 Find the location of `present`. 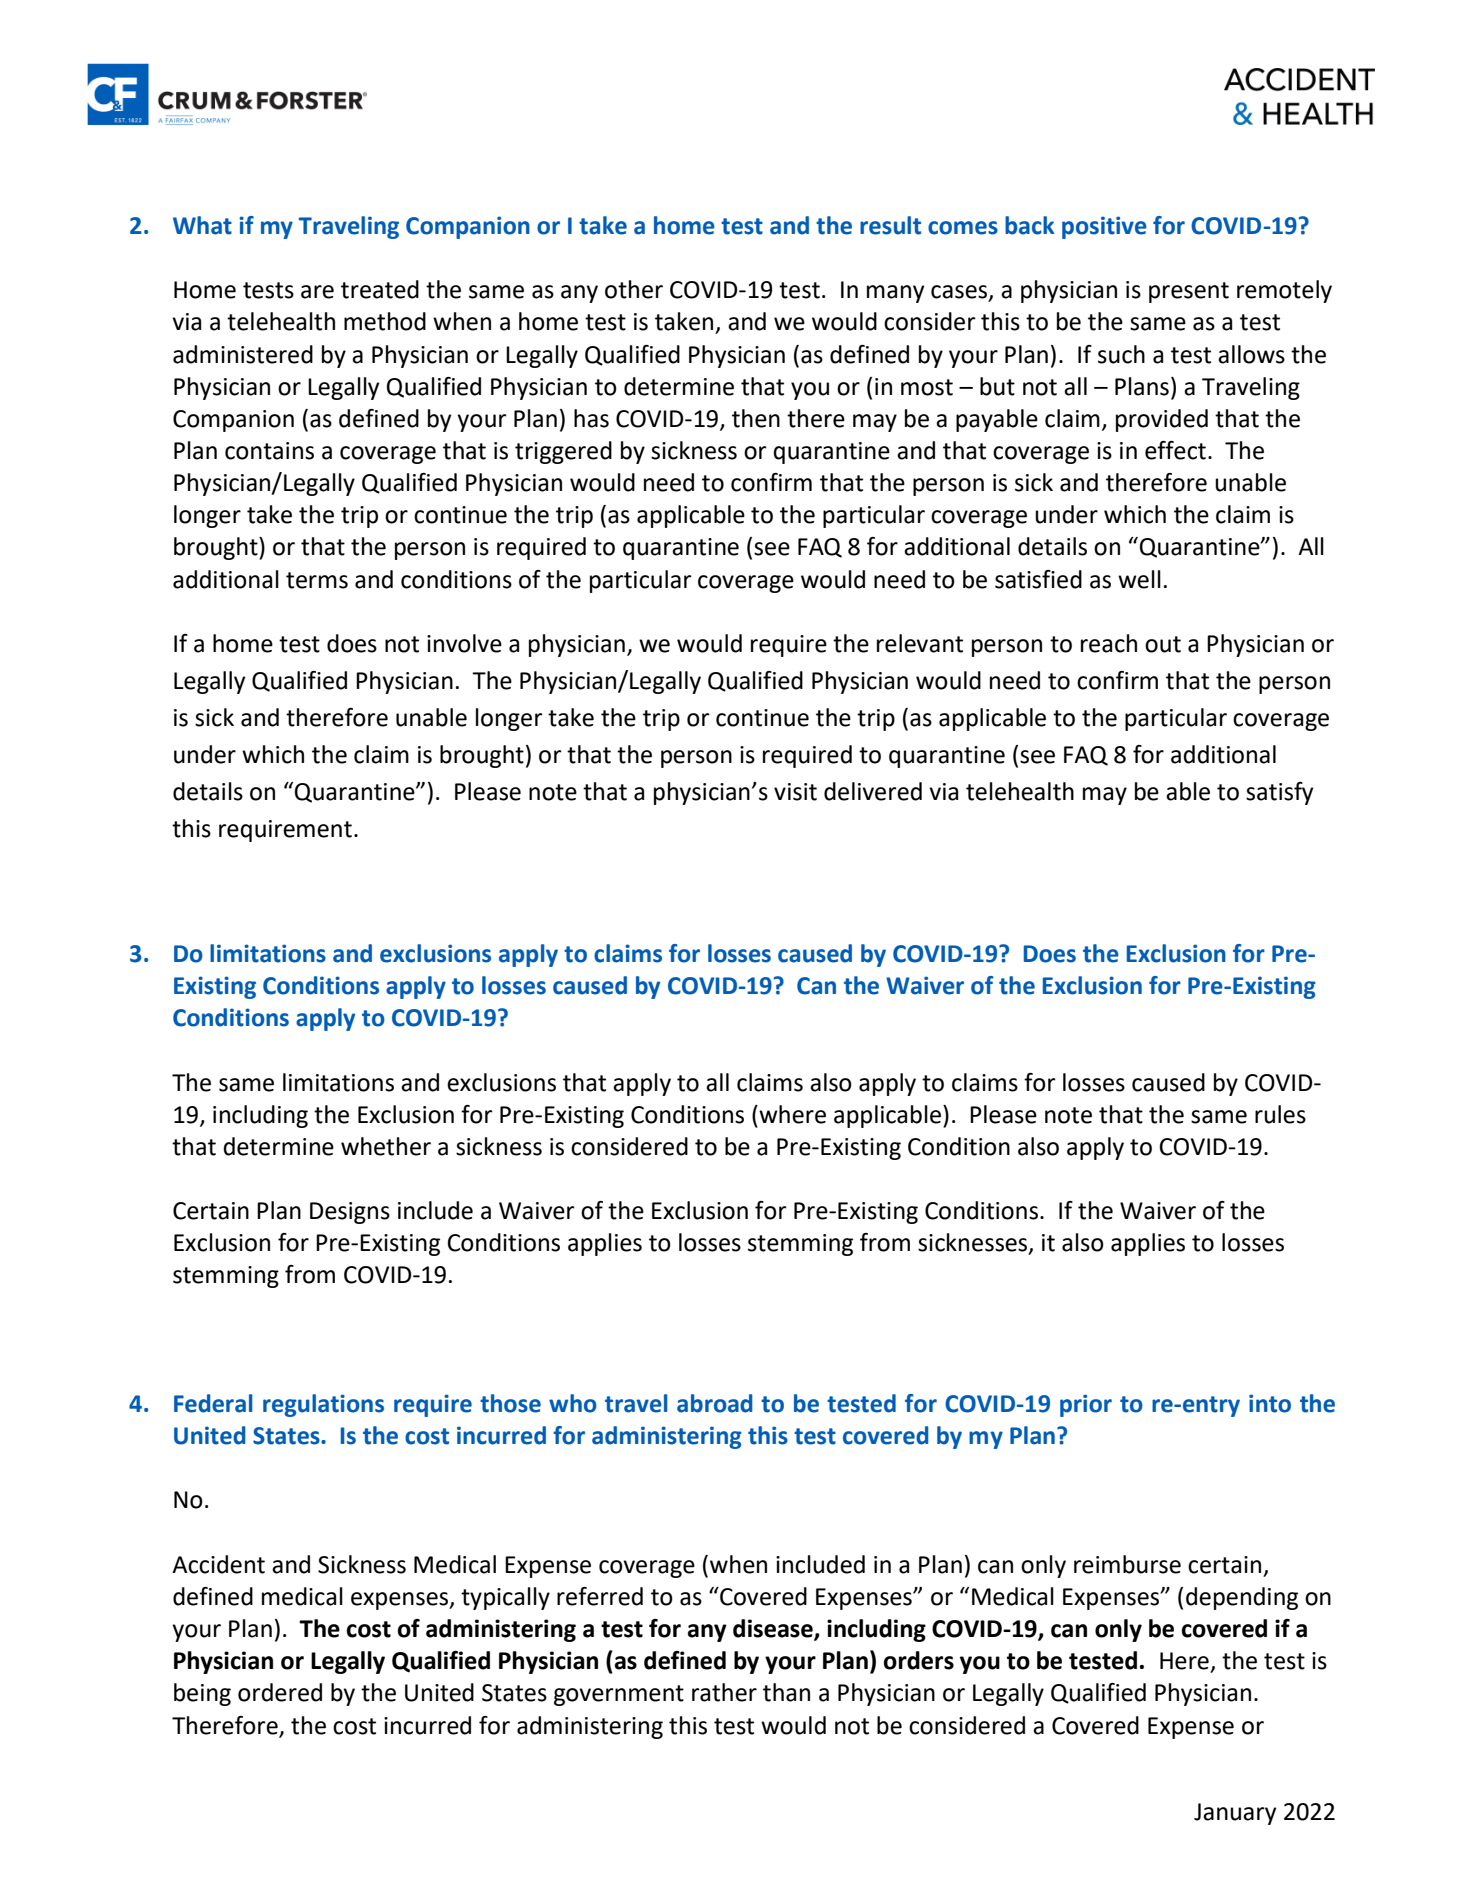

present is located at coordinates (1189, 292).
